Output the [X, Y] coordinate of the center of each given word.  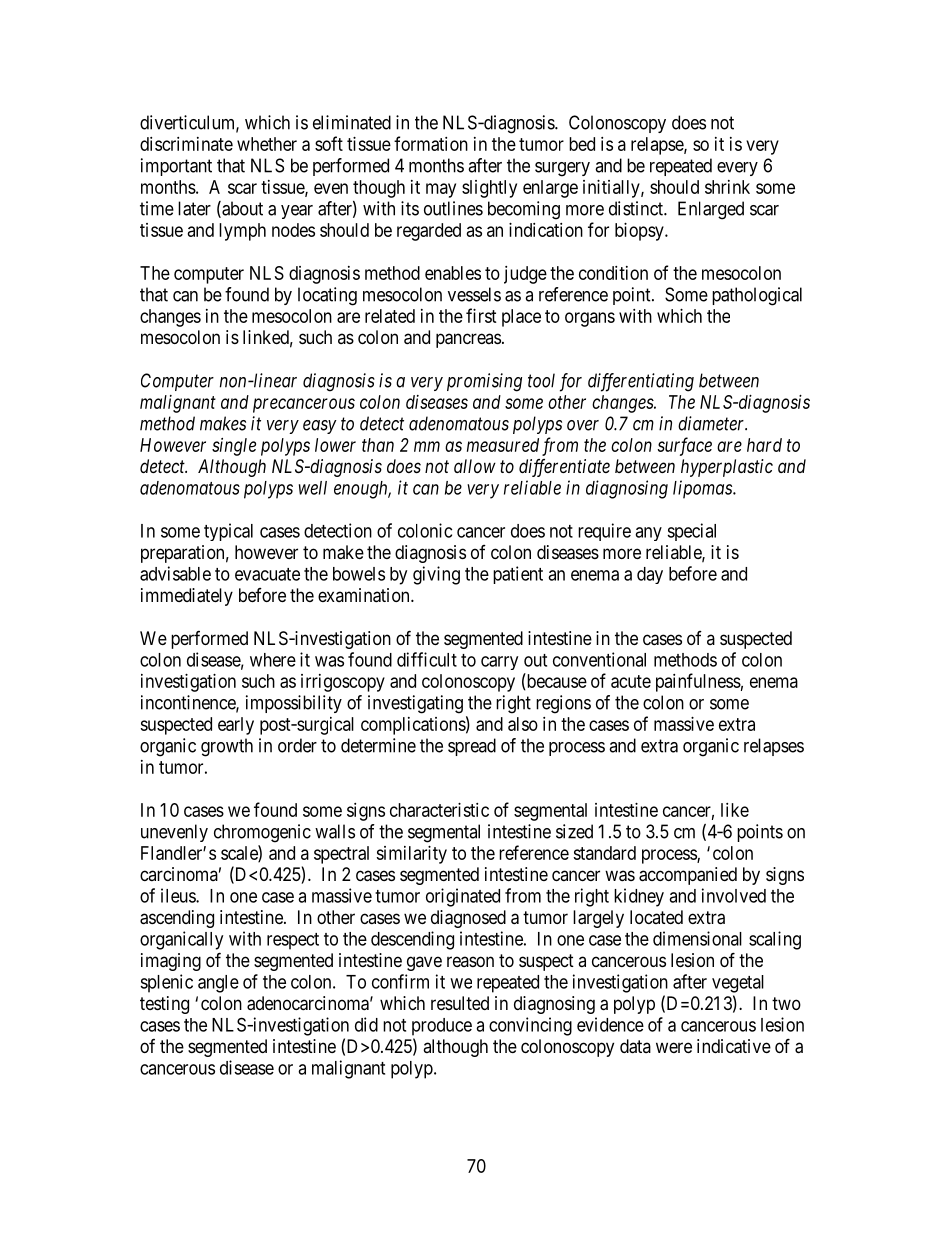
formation [431, 143]
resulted [460, 1003]
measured [503, 445]
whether [267, 144]
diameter [712, 423]
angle [218, 984]
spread [472, 747]
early [236, 726]
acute [631, 681]
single [234, 447]
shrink [727, 187]
